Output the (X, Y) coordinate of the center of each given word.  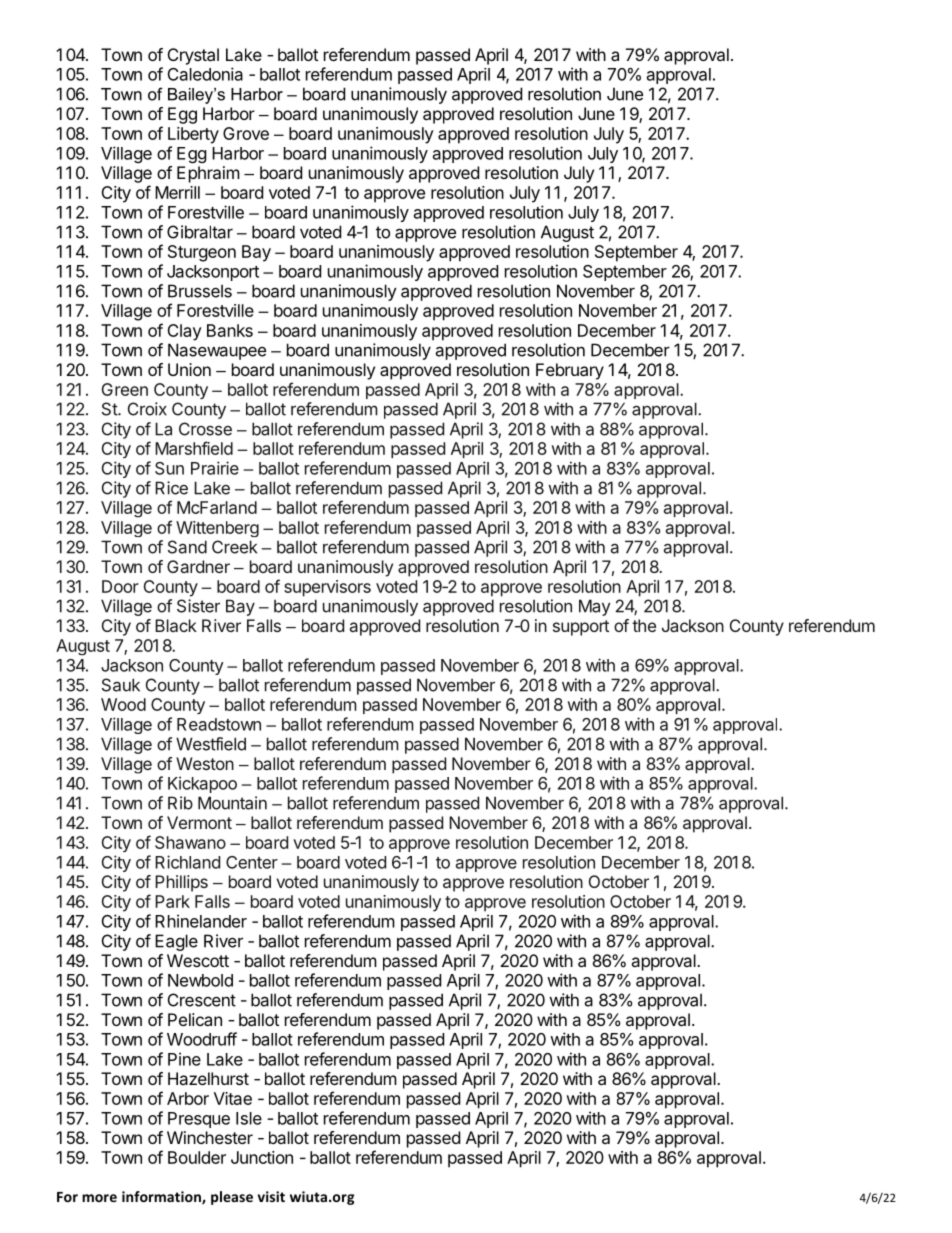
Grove (246, 133)
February (570, 371)
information (162, 1198)
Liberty (193, 135)
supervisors (327, 588)
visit (271, 1196)
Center (252, 862)
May (595, 607)
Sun (169, 468)
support (581, 628)
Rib (180, 803)
